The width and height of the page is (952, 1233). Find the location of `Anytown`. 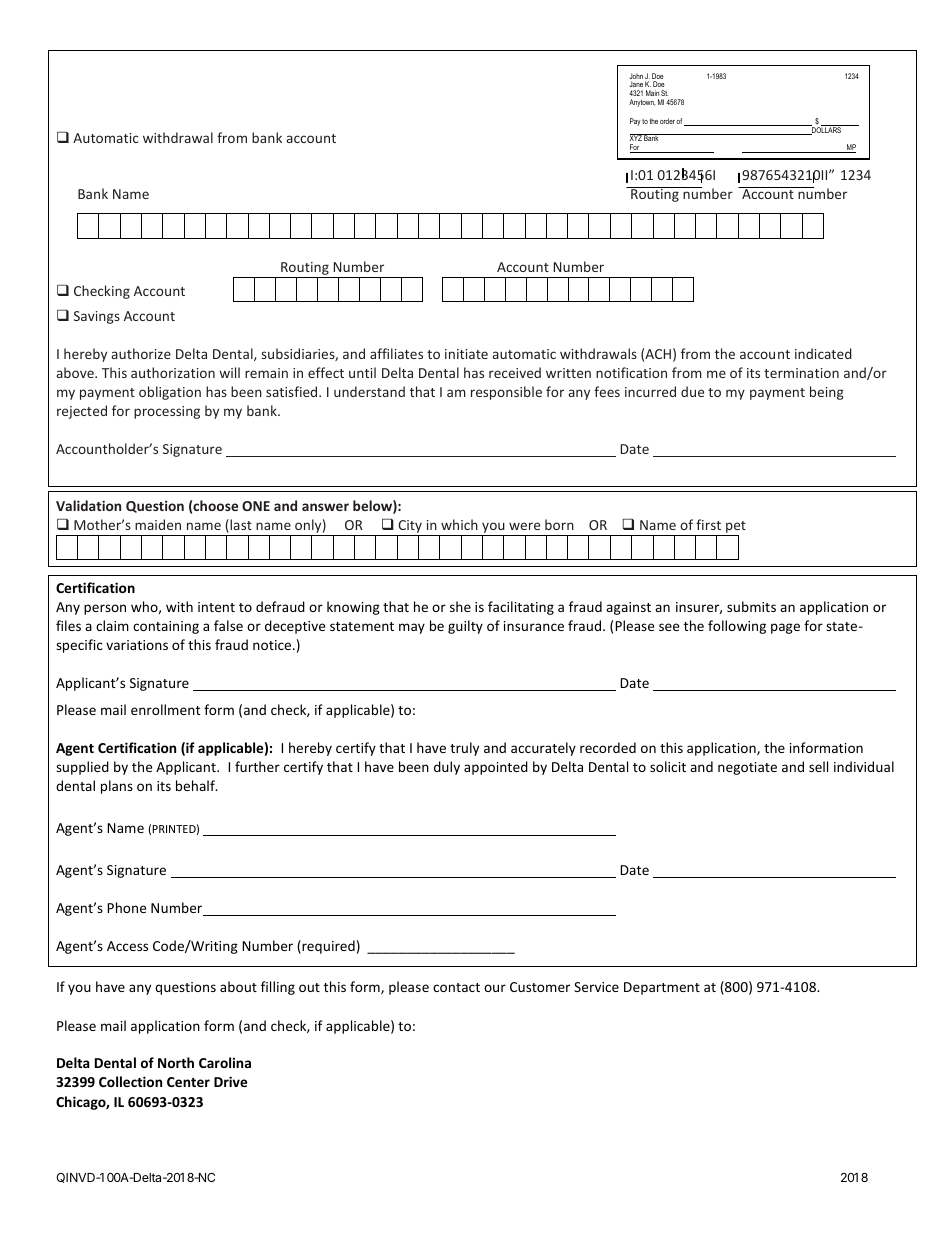

Anytown is located at coordinates (642, 103).
